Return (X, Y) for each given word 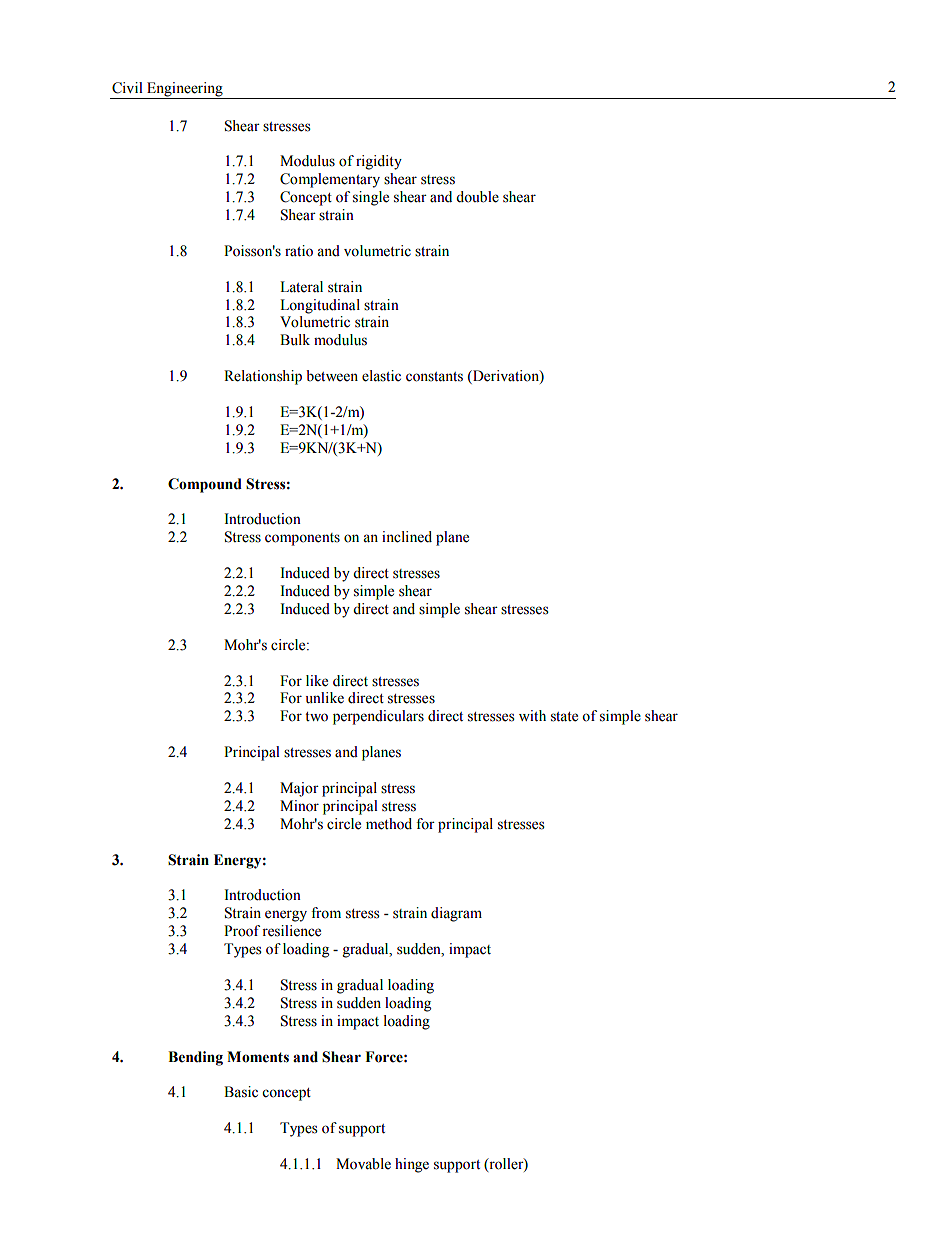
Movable (363, 1164)
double (477, 197)
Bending (195, 1058)
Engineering (185, 89)
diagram (456, 914)
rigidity (379, 162)
